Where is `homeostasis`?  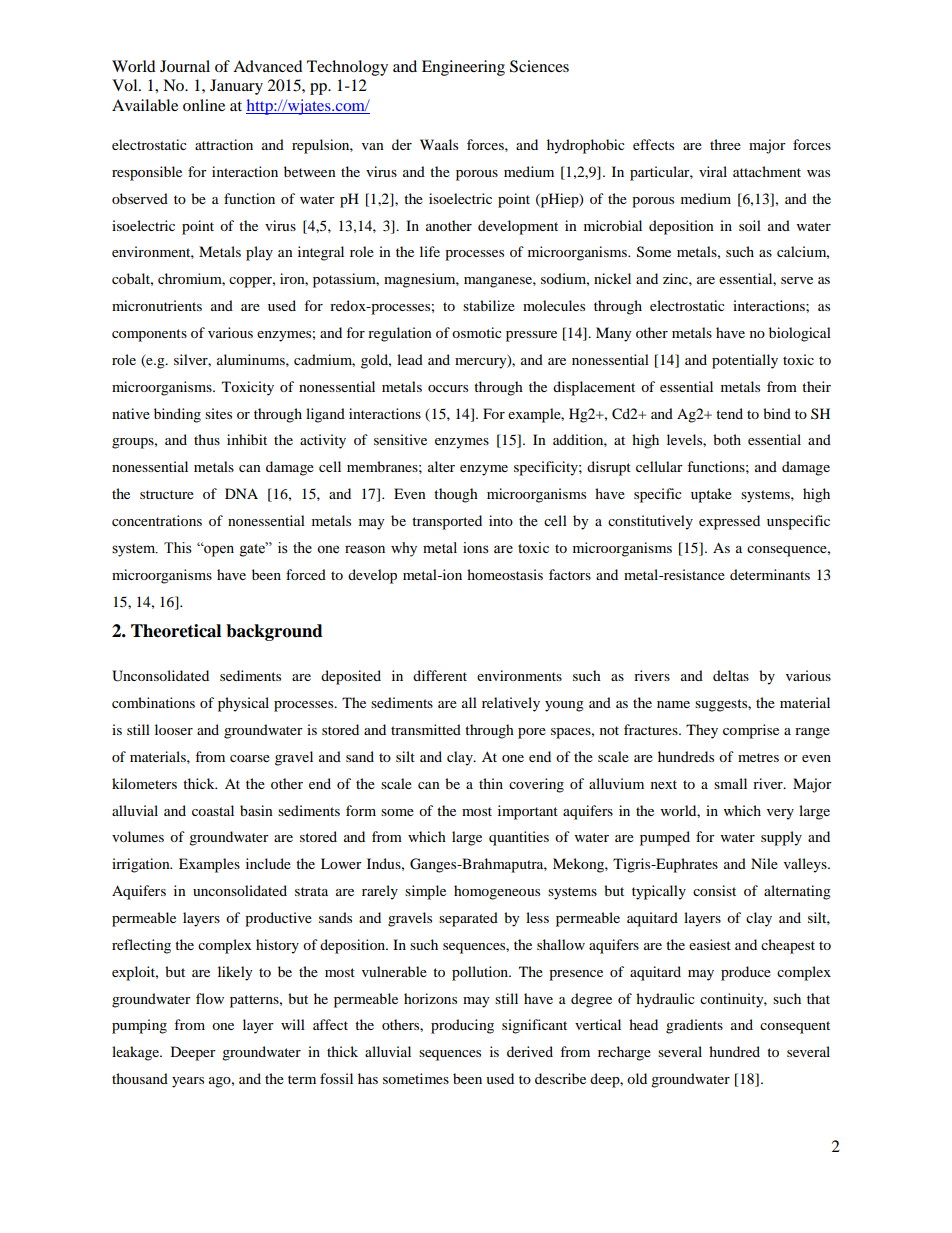
homeostasis is located at coordinates (505, 574).
